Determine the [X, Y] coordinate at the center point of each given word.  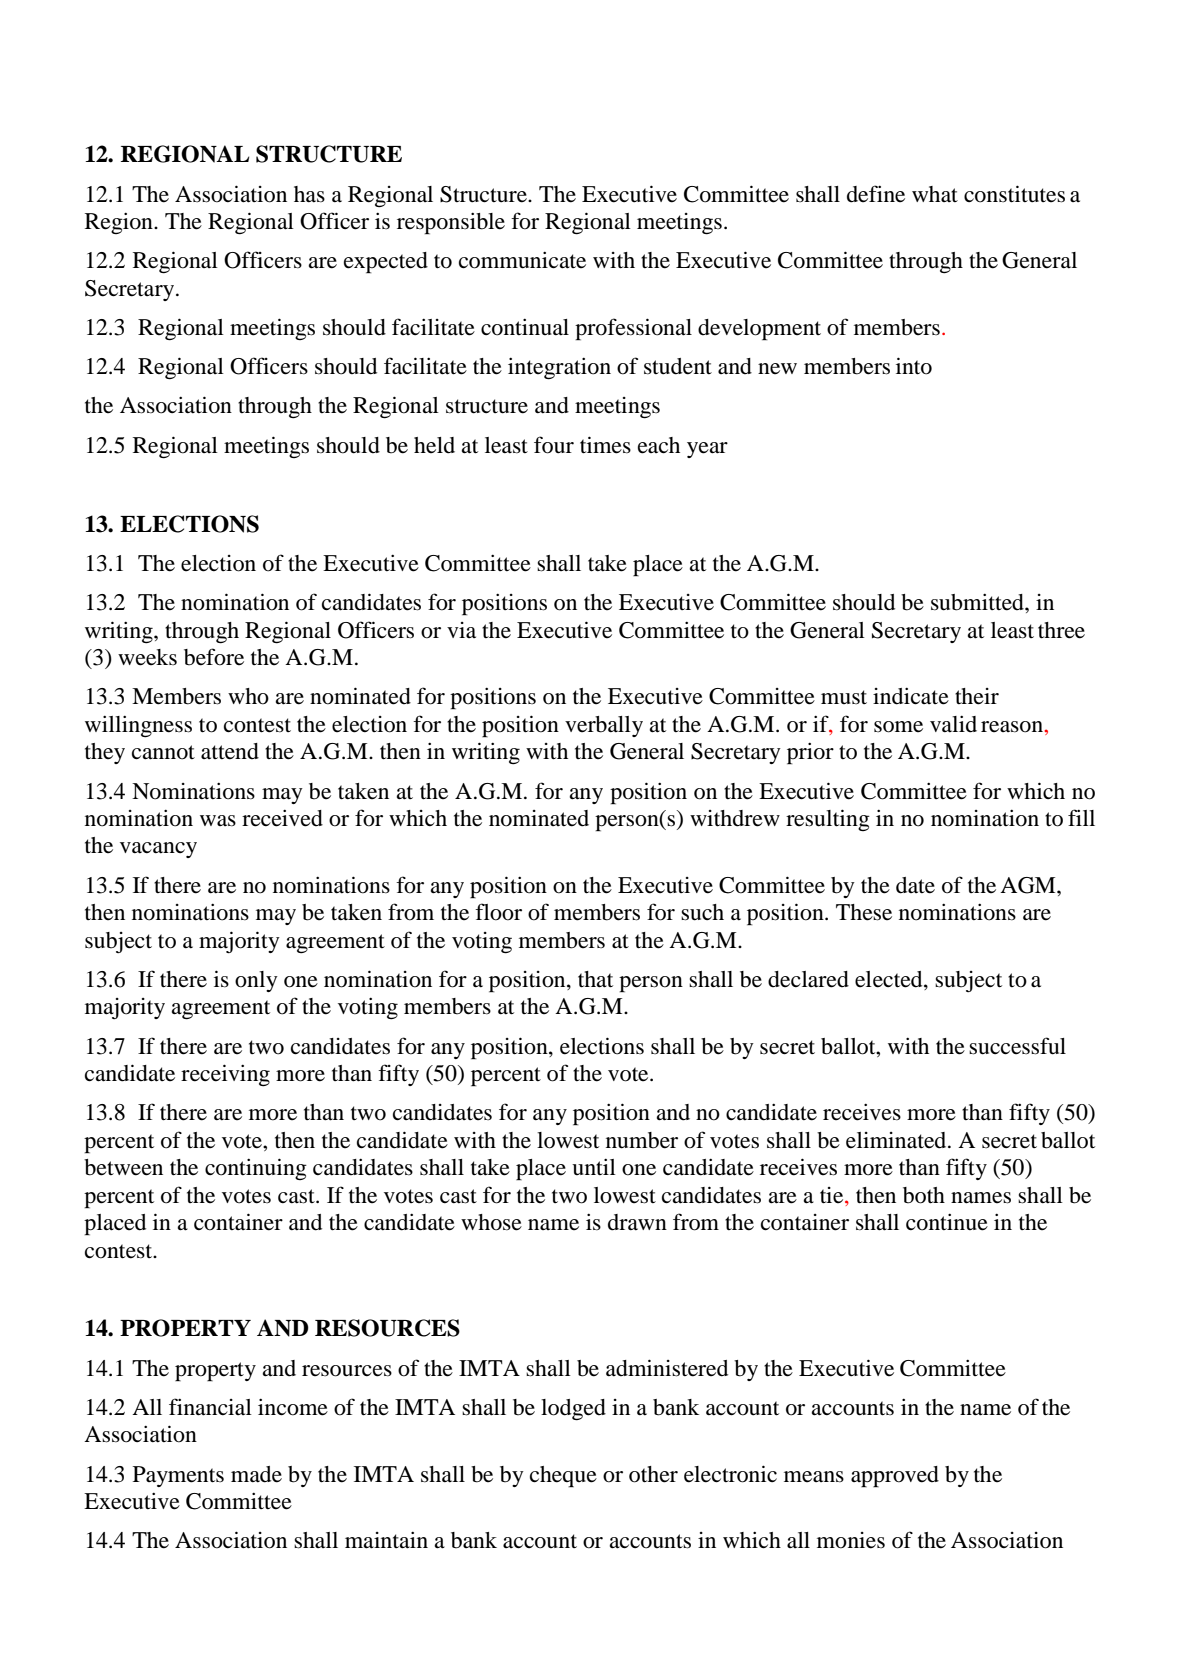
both [924, 1195]
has [309, 194]
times [605, 445]
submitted [978, 602]
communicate [522, 260]
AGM [1029, 885]
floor [498, 912]
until [594, 1166]
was [218, 821]
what [935, 194]
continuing [256, 1169]
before [214, 657]
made [256, 1474]
